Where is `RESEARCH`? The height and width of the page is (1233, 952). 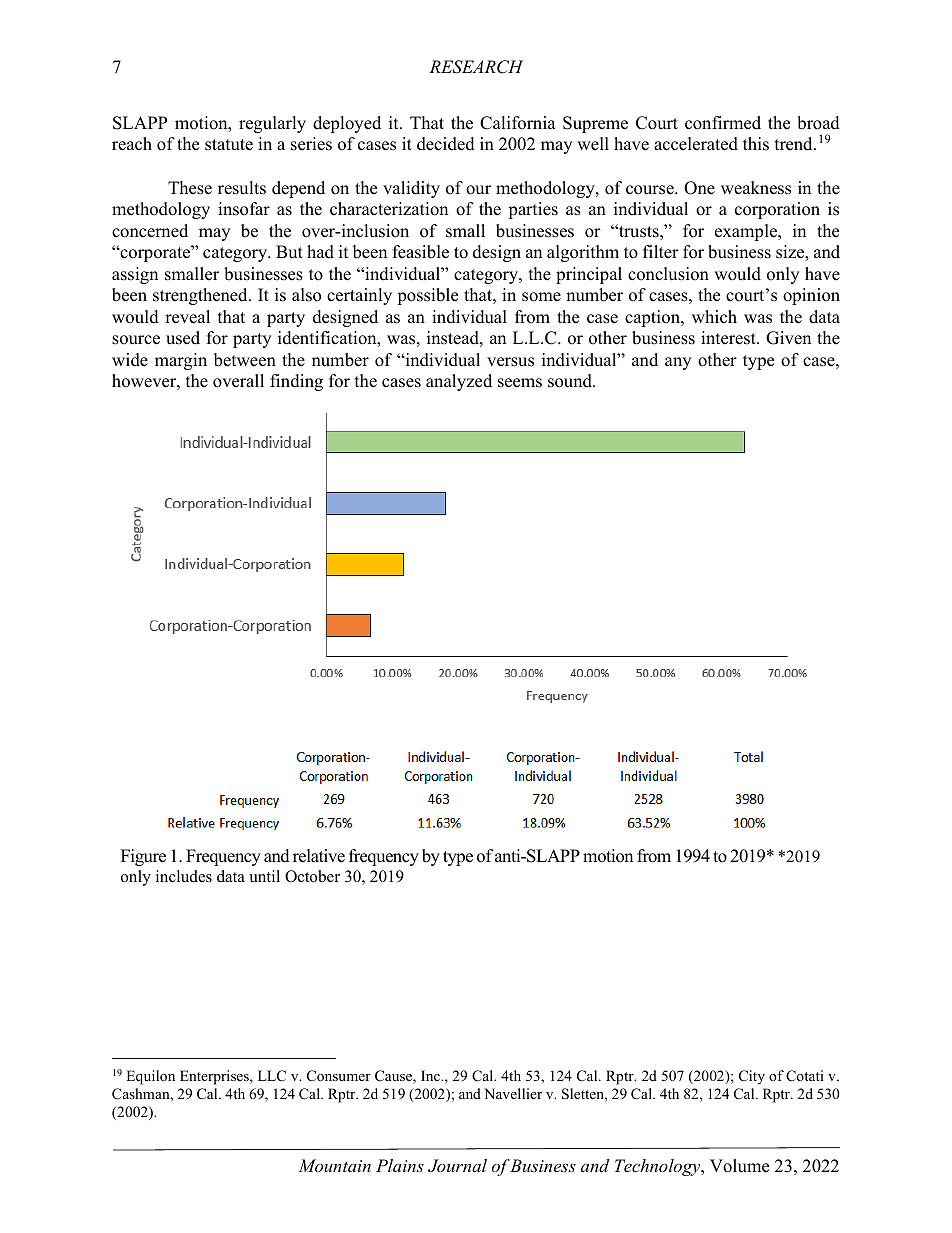 RESEARCH is located at coordinates (476, 67).
